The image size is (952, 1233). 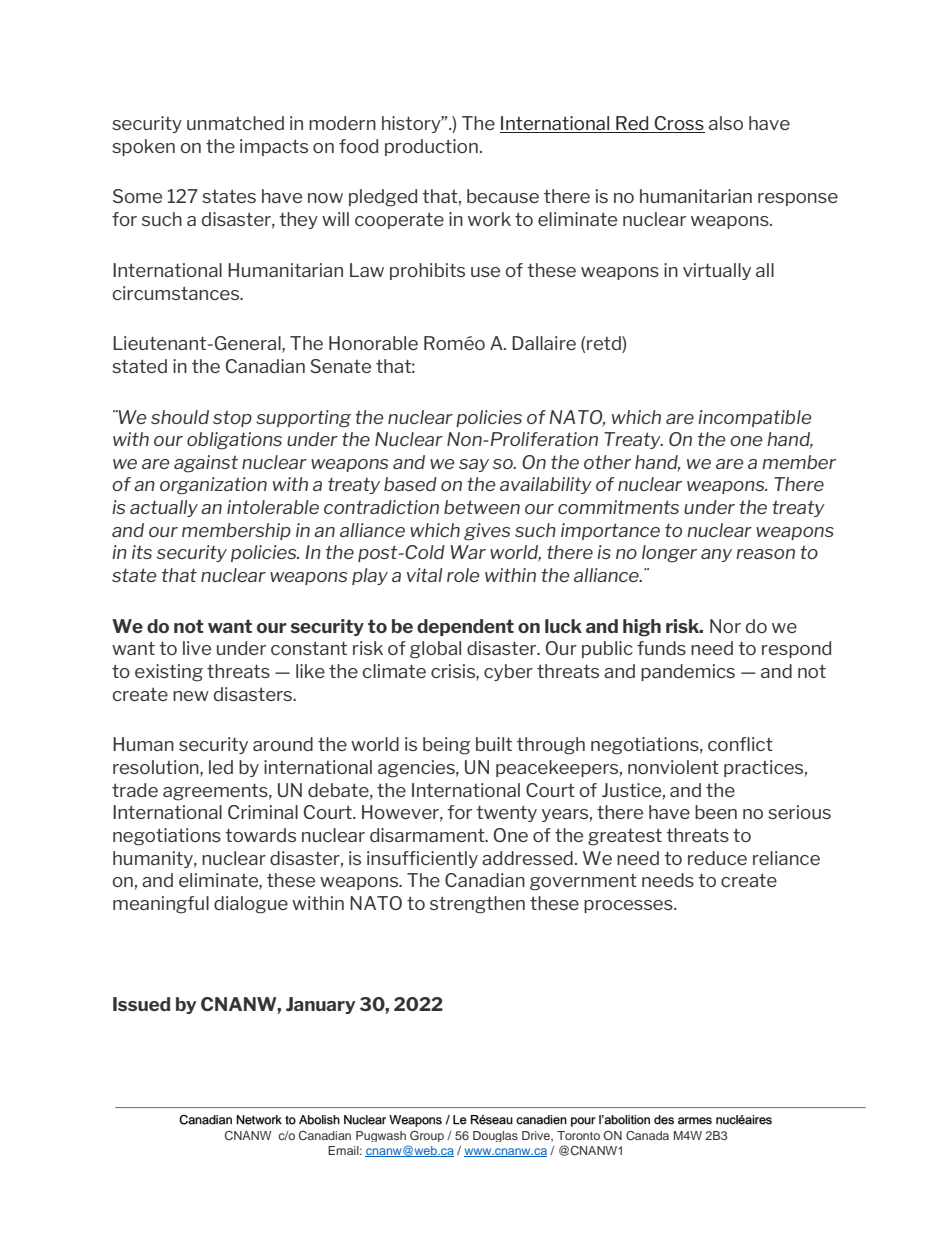 I want to click on funds, so click(x=661, y=648).
